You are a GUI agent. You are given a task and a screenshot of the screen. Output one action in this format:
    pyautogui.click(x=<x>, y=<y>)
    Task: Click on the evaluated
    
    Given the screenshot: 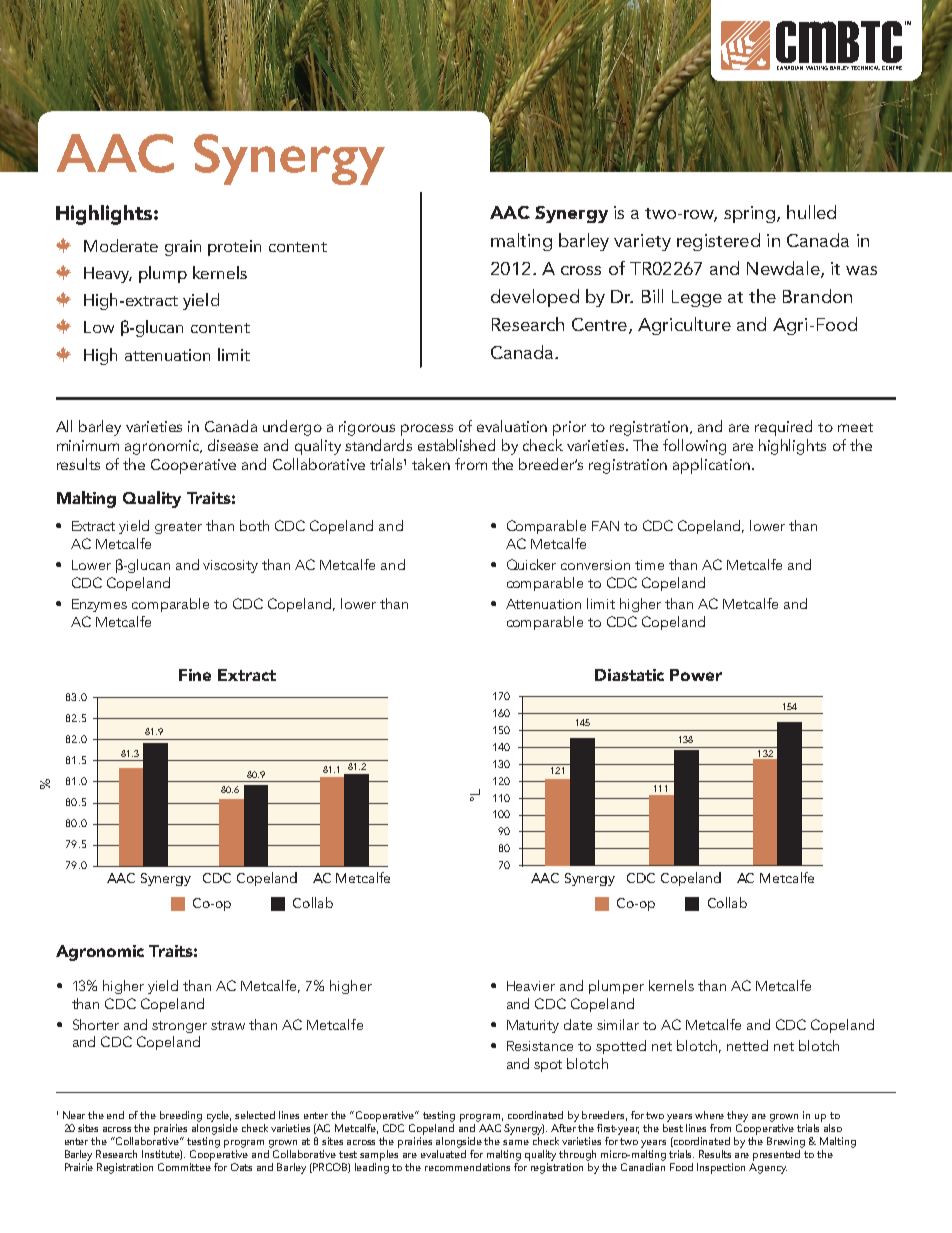 What is the action you would take?
    pyautogui.click(x=443, y=1152)
